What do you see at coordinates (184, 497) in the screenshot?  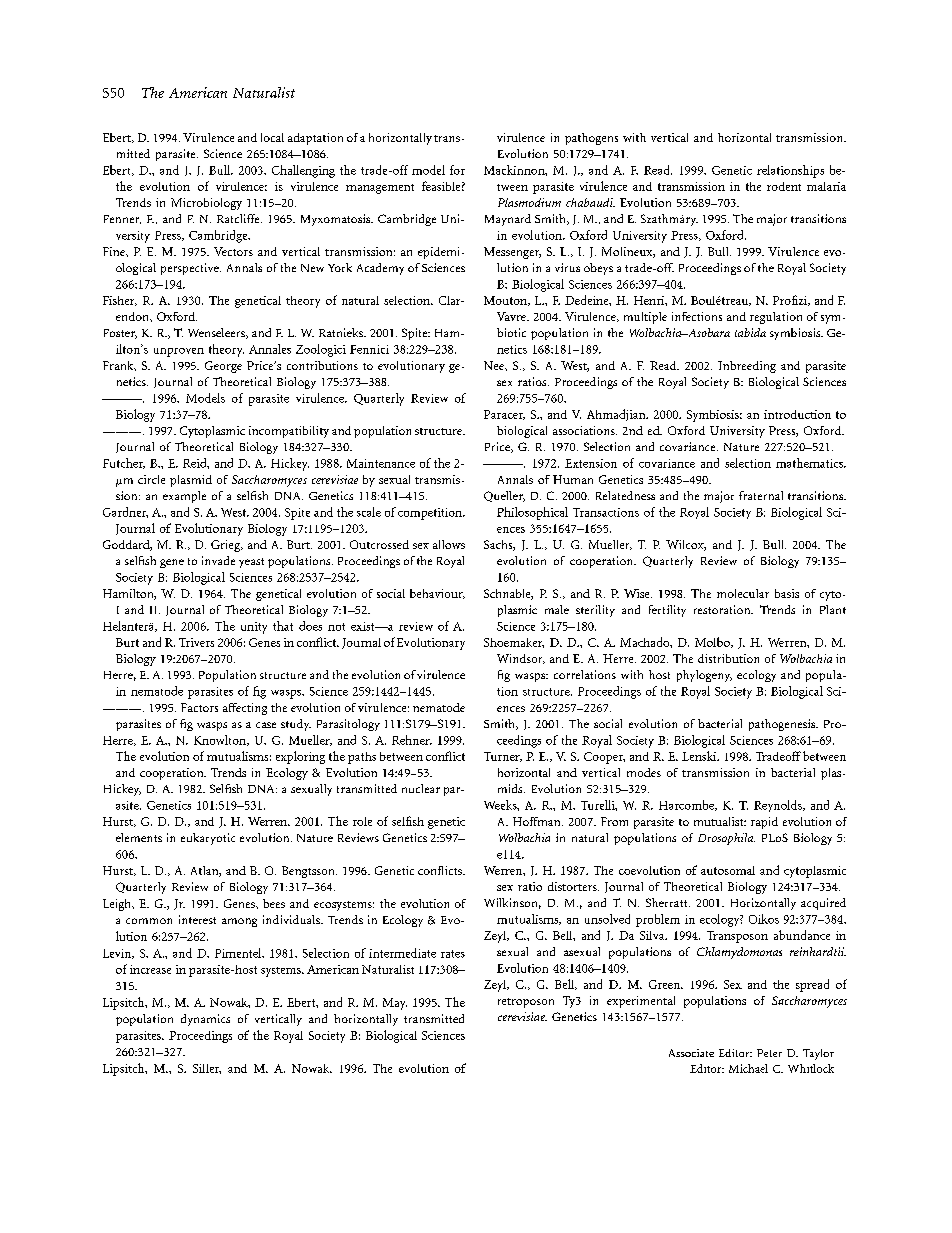 I see `example` at bounding box center [184, 497].
